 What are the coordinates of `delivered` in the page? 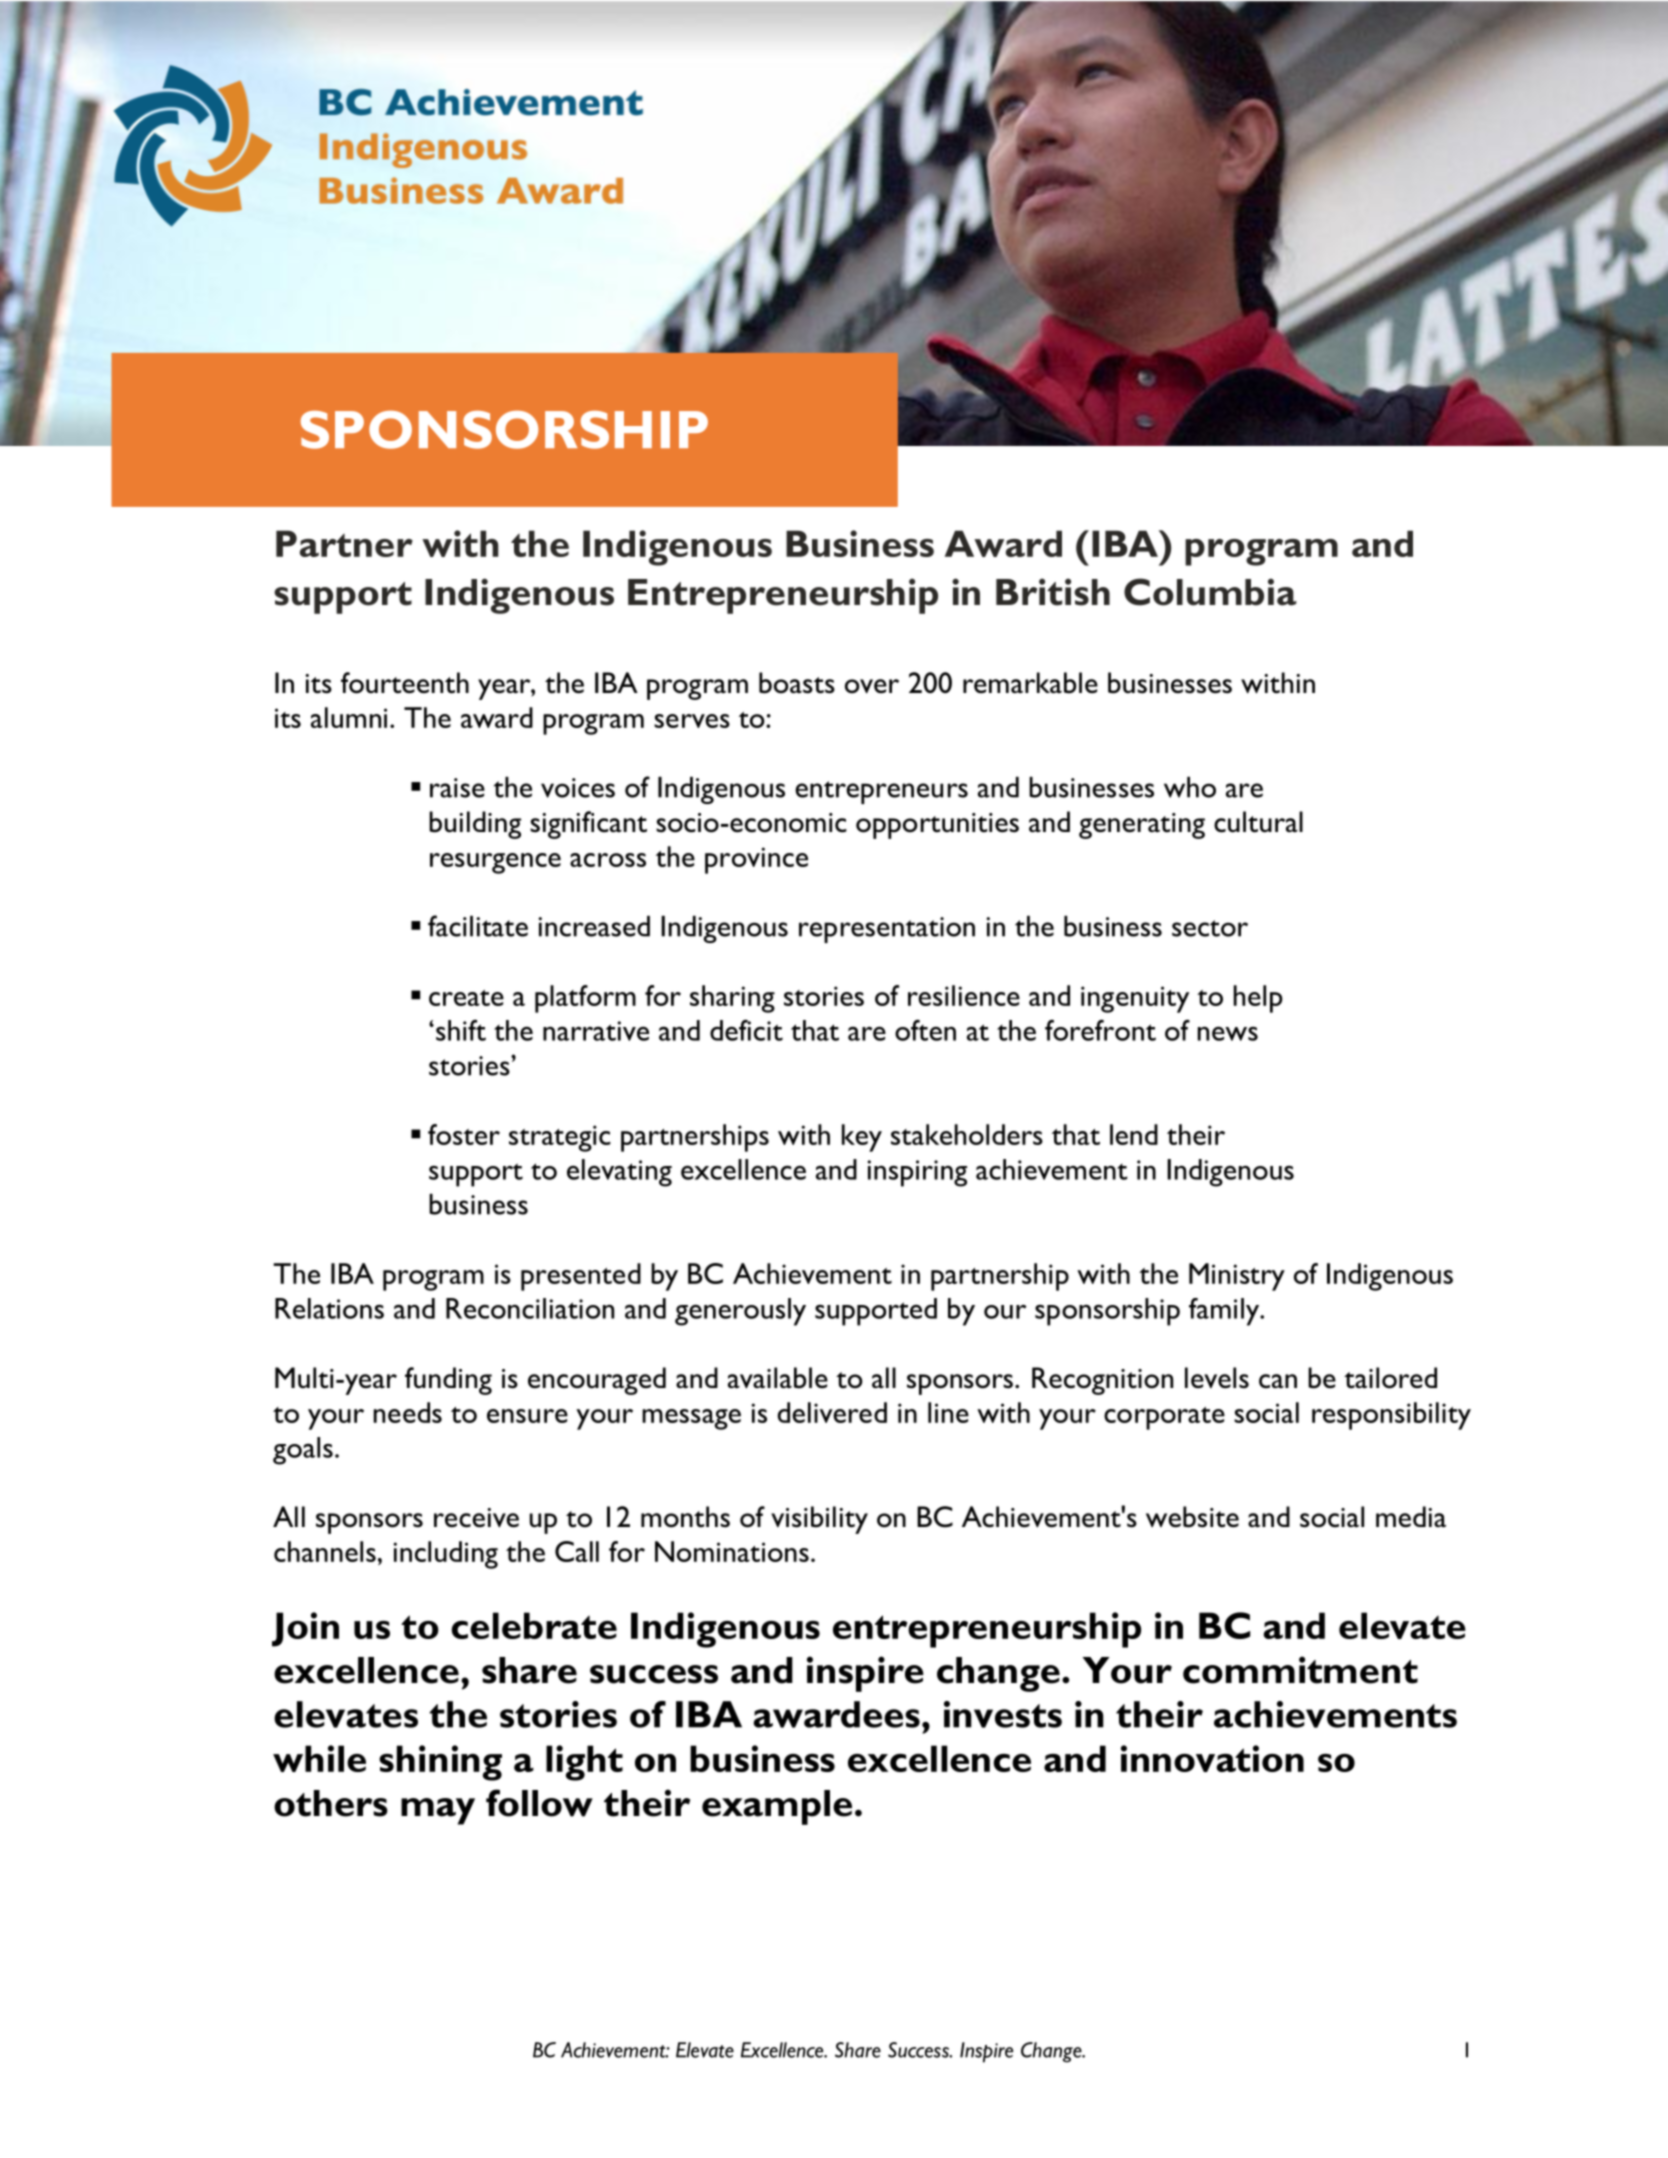 It's located at (832, 1412).
